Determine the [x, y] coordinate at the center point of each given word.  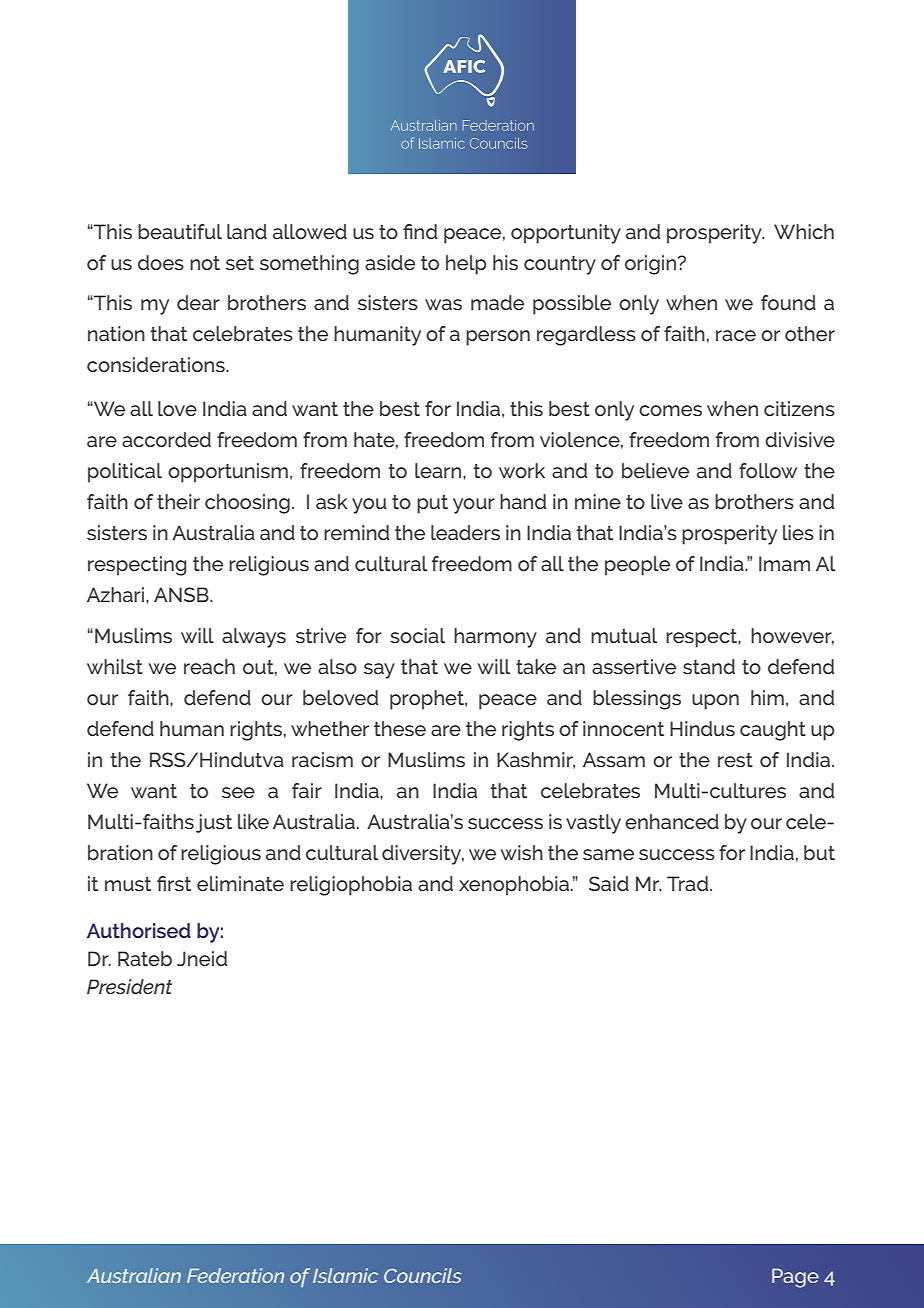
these [400, 728]
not [205, 263]
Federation [235, 1275]
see [238, 792]
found [788, 302]
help [466, 265]
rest [735, 760]
